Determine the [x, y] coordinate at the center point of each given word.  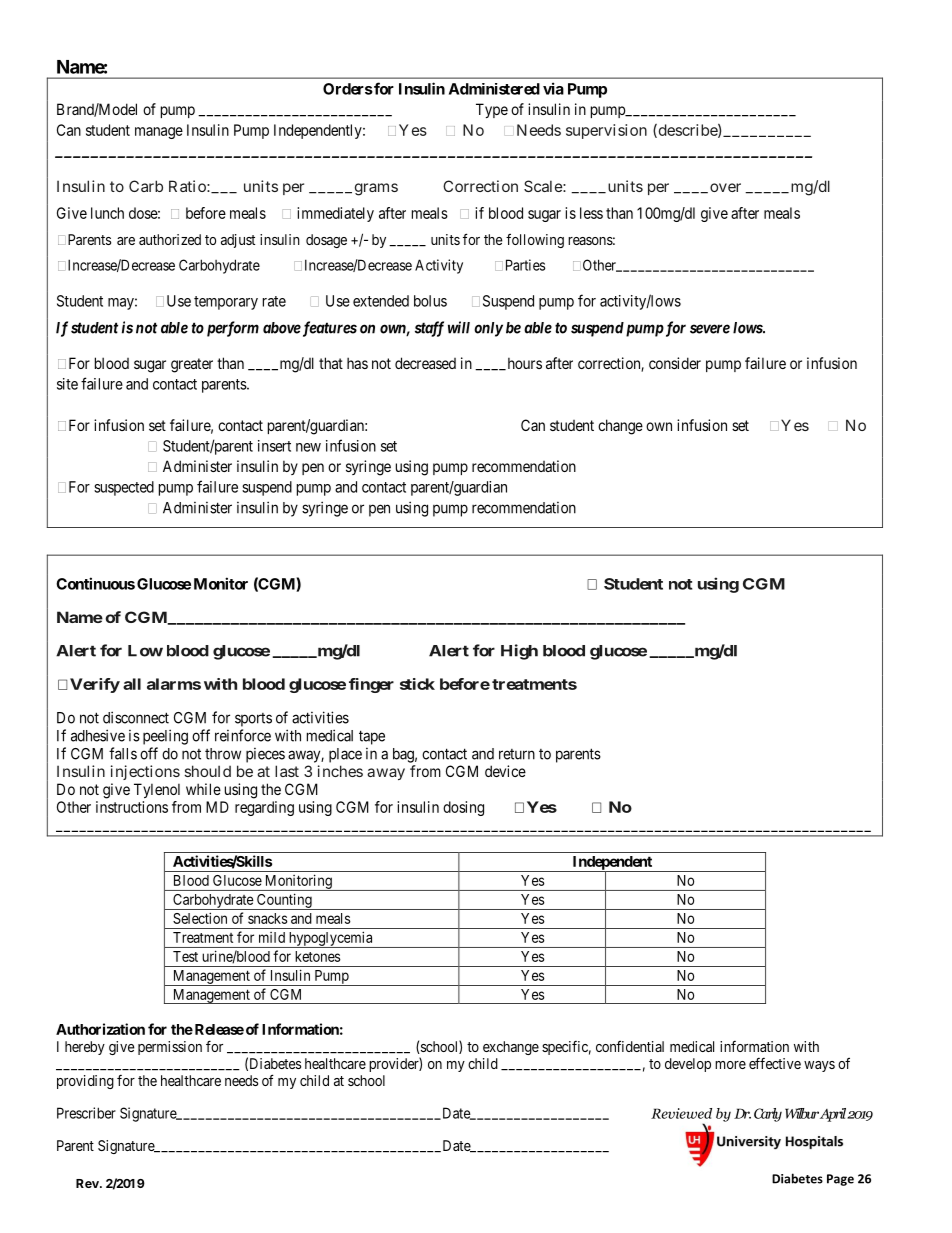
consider [675, 363]
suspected [124, 488]
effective [775, 1063]
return [517, 754]
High [519, 652]
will [459, 327]
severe [710, 329]
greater [192, 365]
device [505, 771]
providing [85, 1082]
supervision [606, 131]
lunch [107, 213]
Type [492, 110]
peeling [165, 737]
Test [185, 956]
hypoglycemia [331, 939]
